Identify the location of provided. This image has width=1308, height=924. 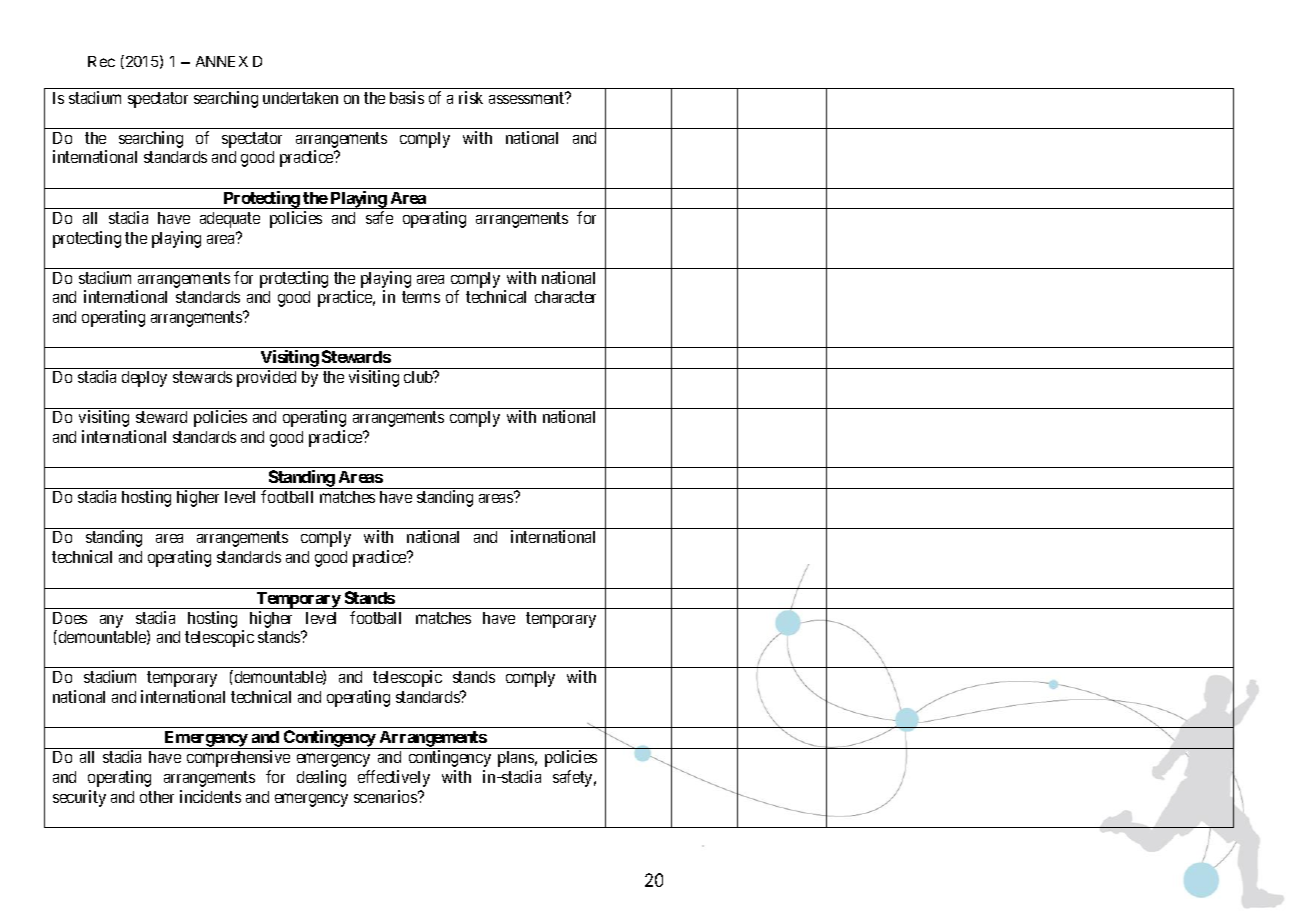
(266, 378).
